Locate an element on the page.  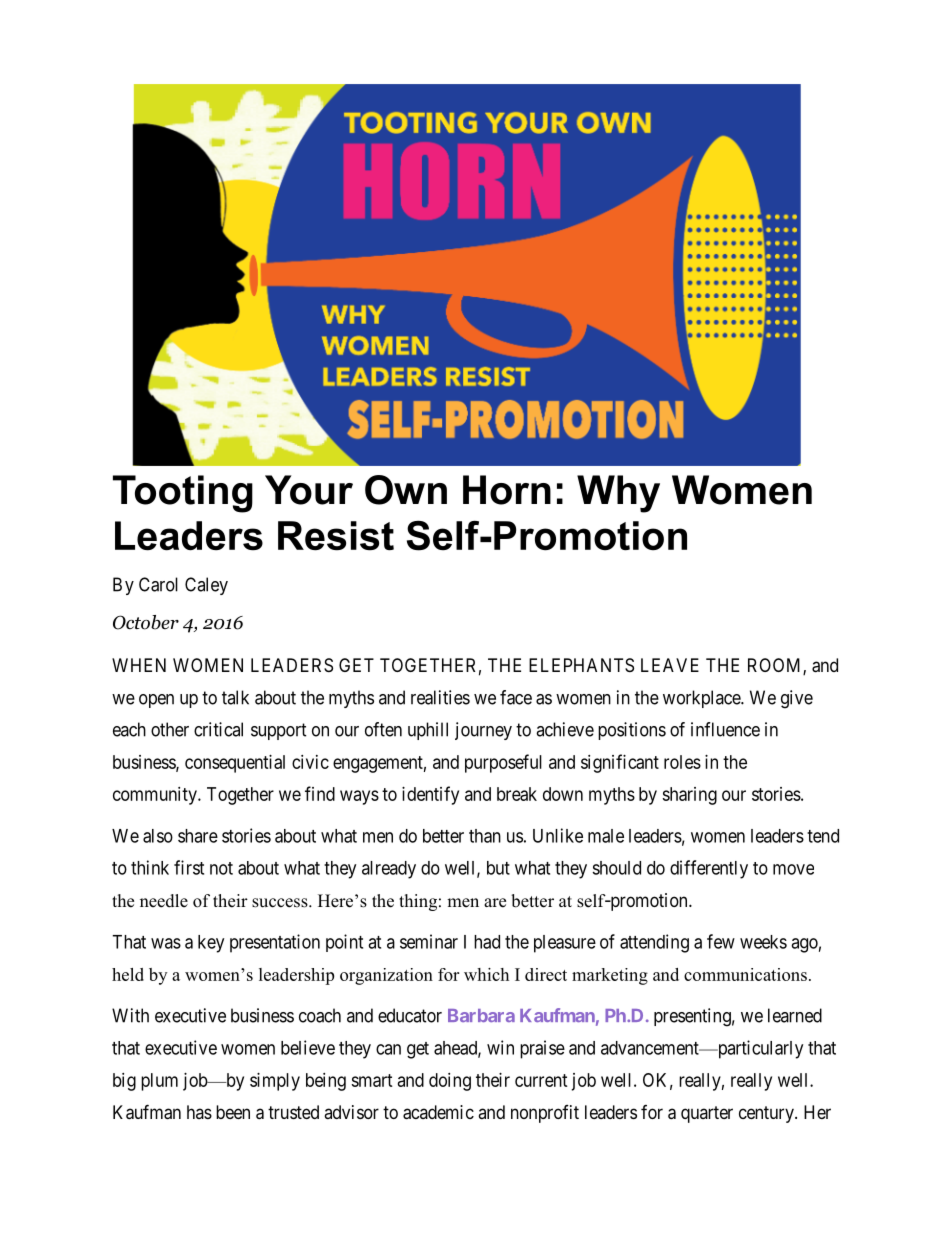
Why is located at coordinates (618, 494).
